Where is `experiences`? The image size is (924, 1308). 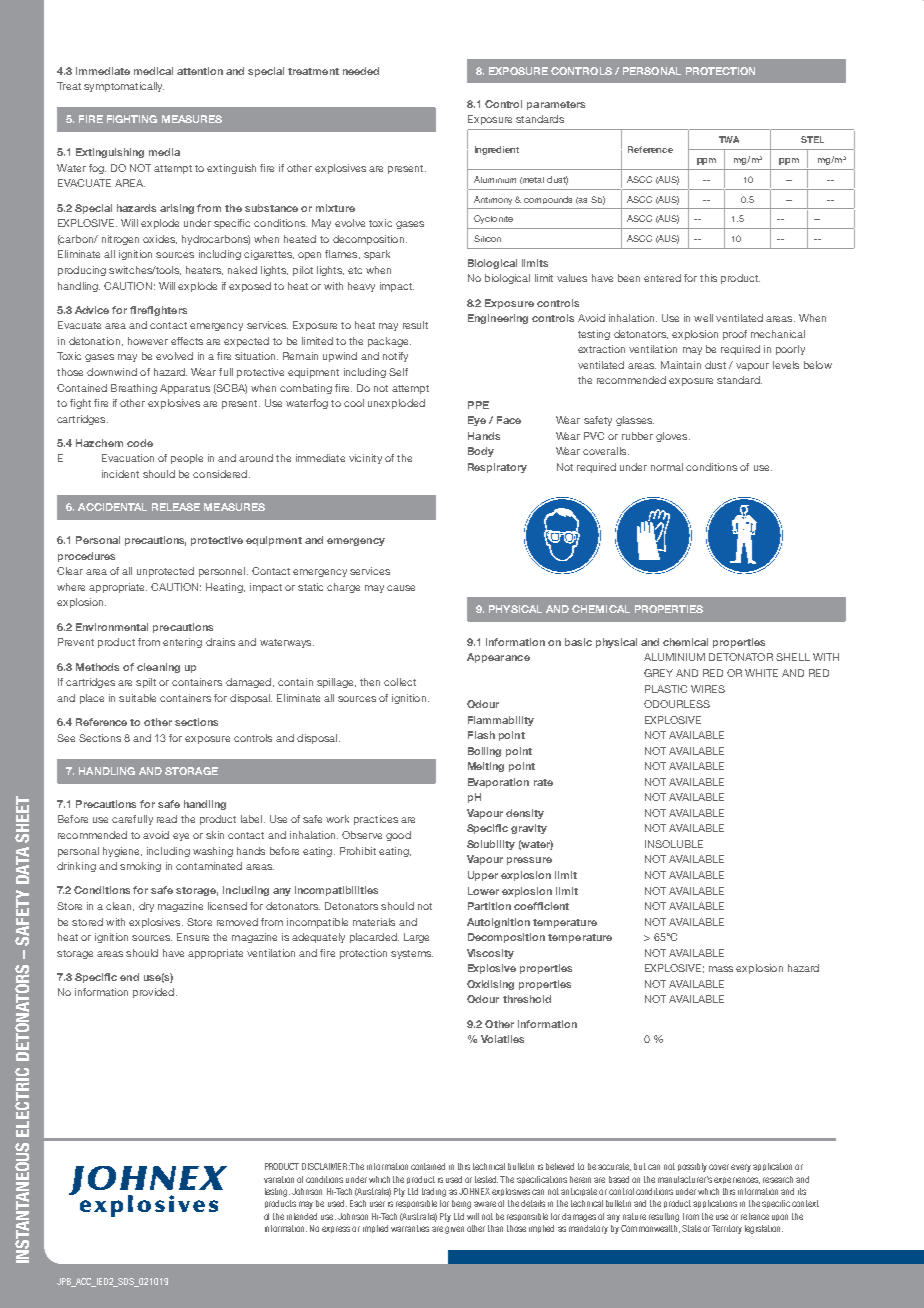
experiences is located at coordinates (737, 1180).
